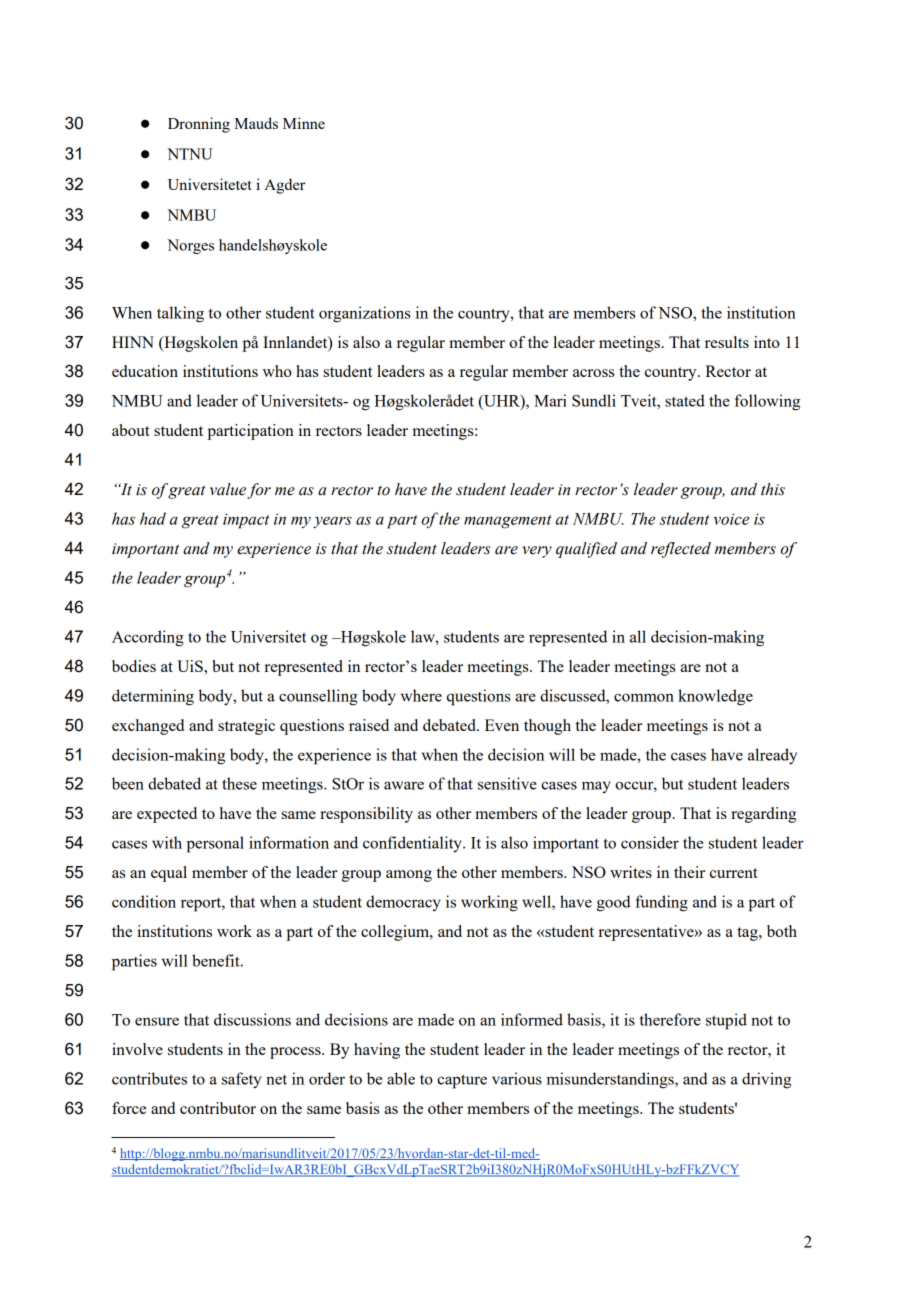  I want to click on results, so click(727, 342).
